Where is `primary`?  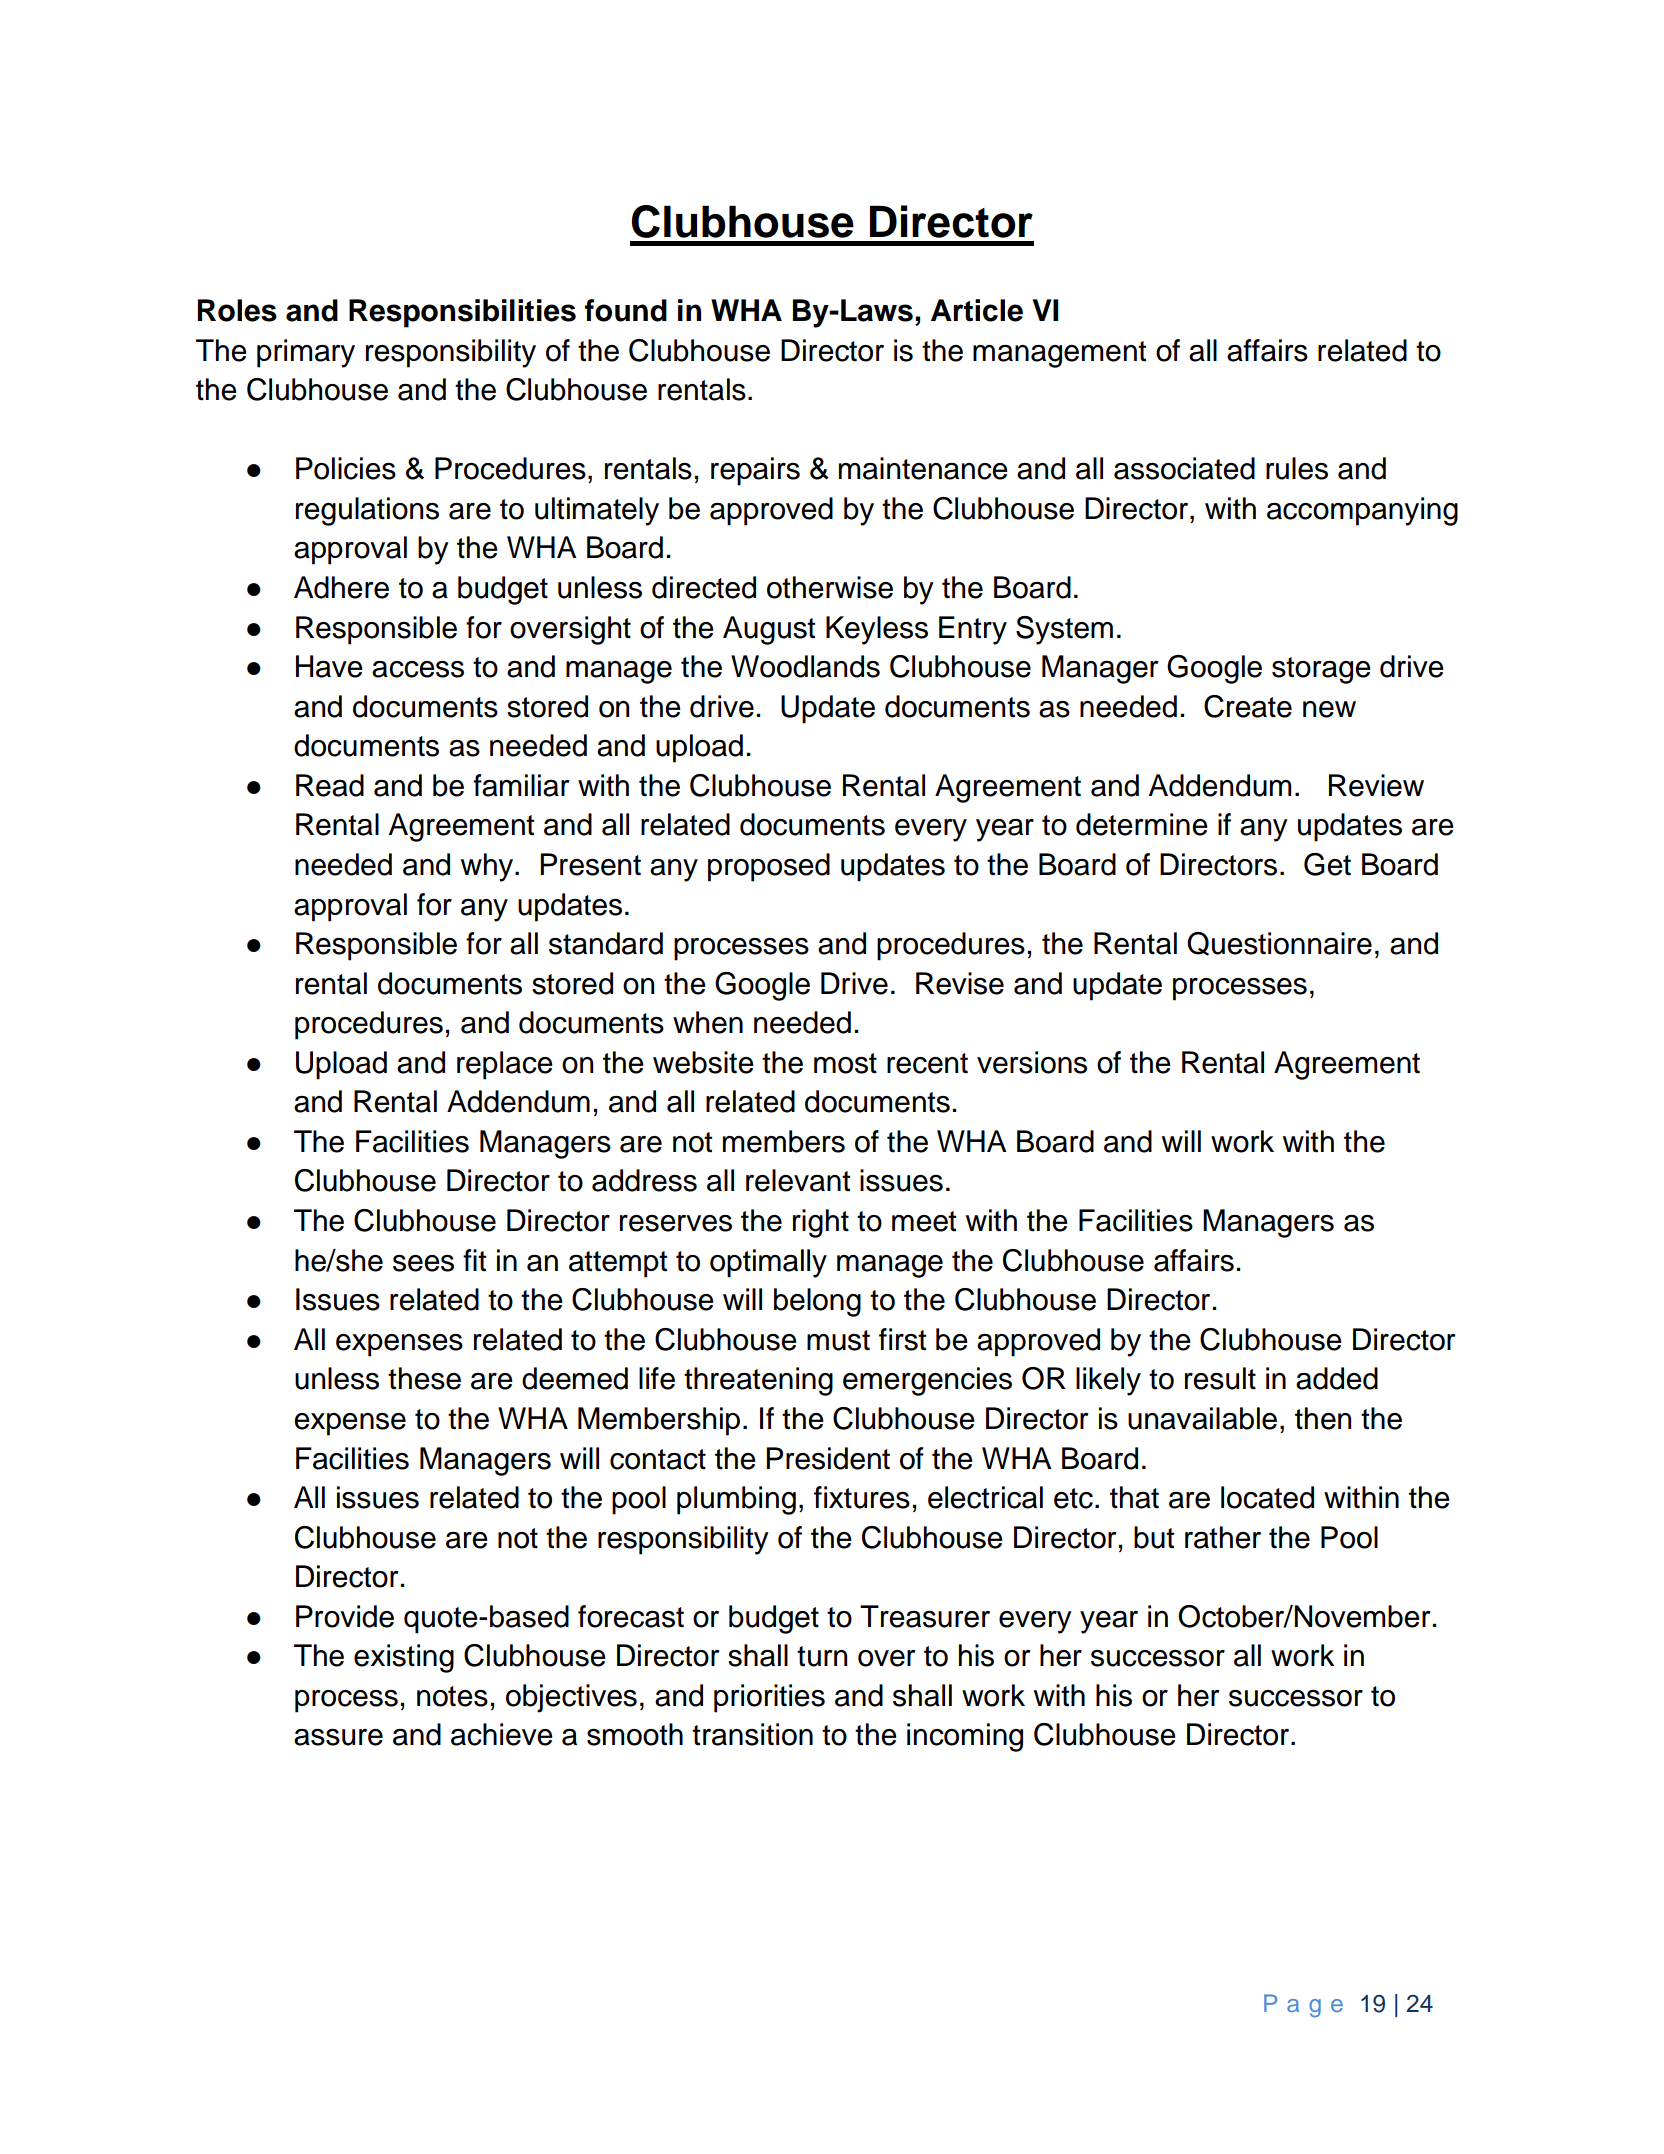 primary is located at coordinates (306, 353).
